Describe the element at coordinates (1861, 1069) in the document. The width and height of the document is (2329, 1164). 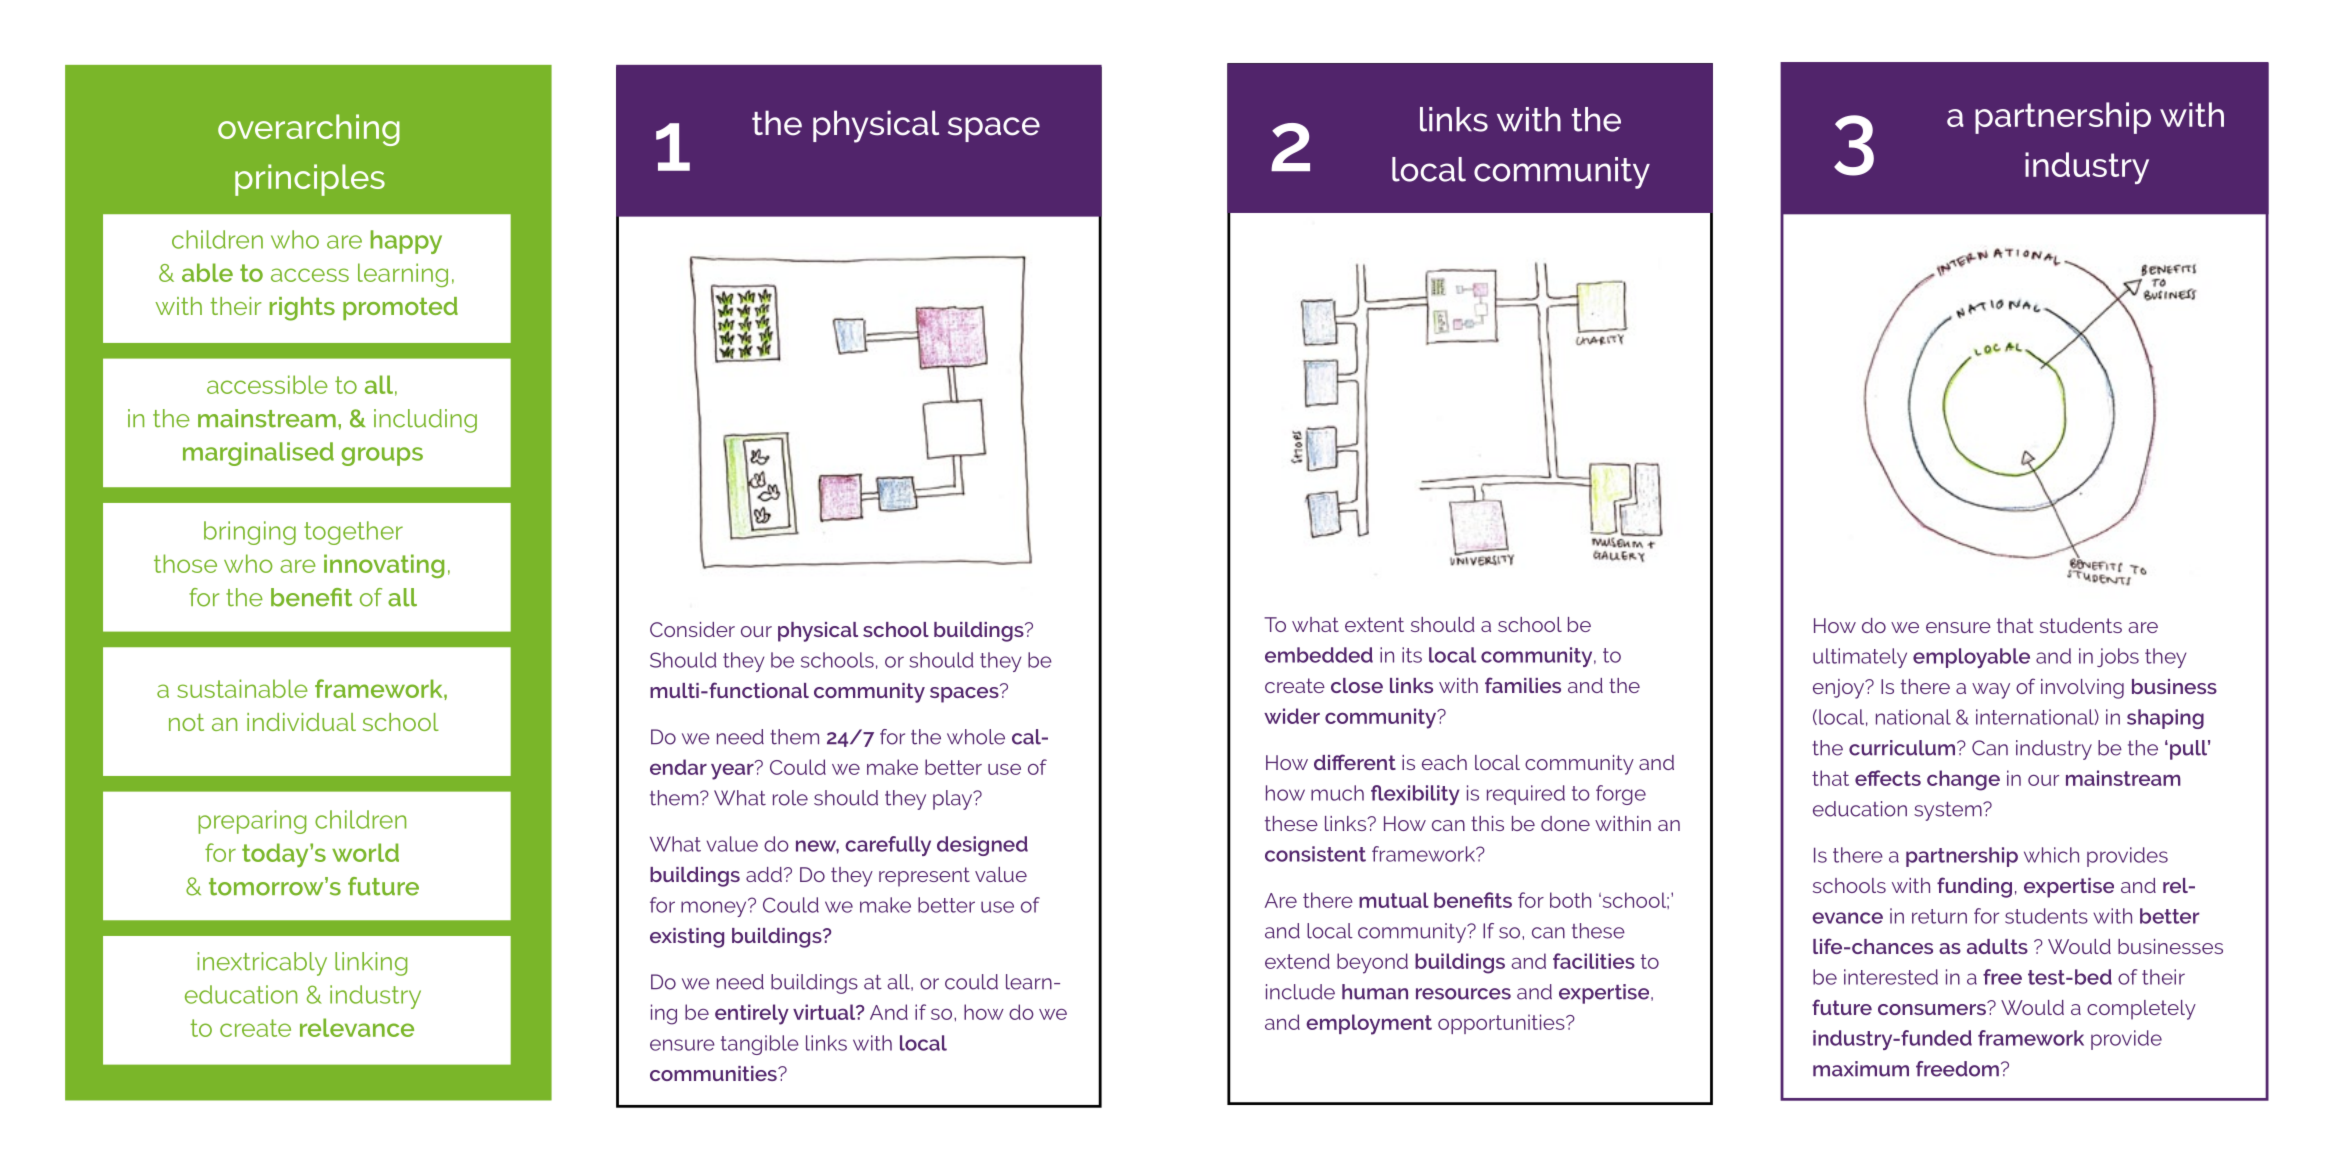
I see `maximum` at that location.
